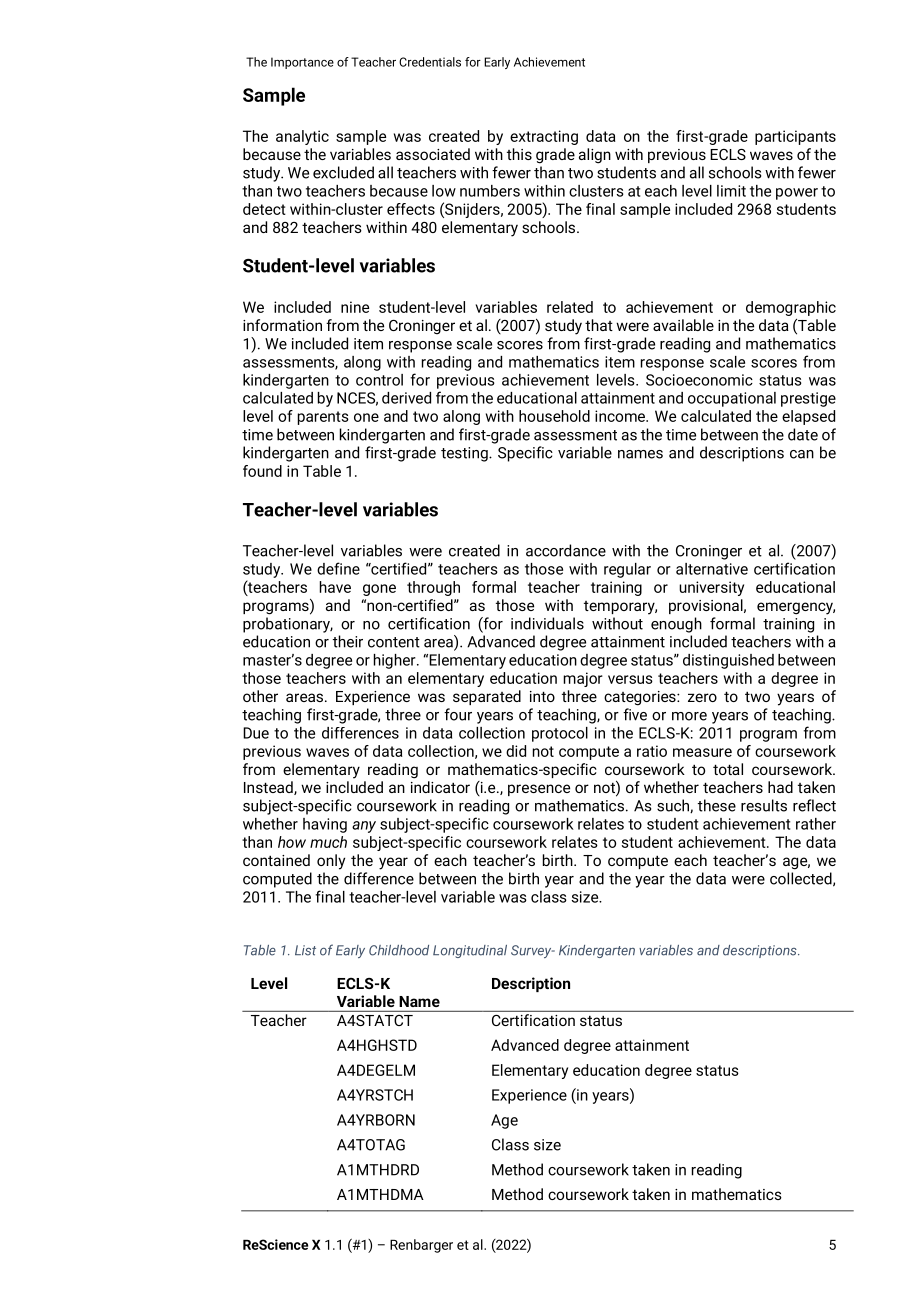 The image size is (924, 1308). I want to click on accordance, so click(566, 550).
